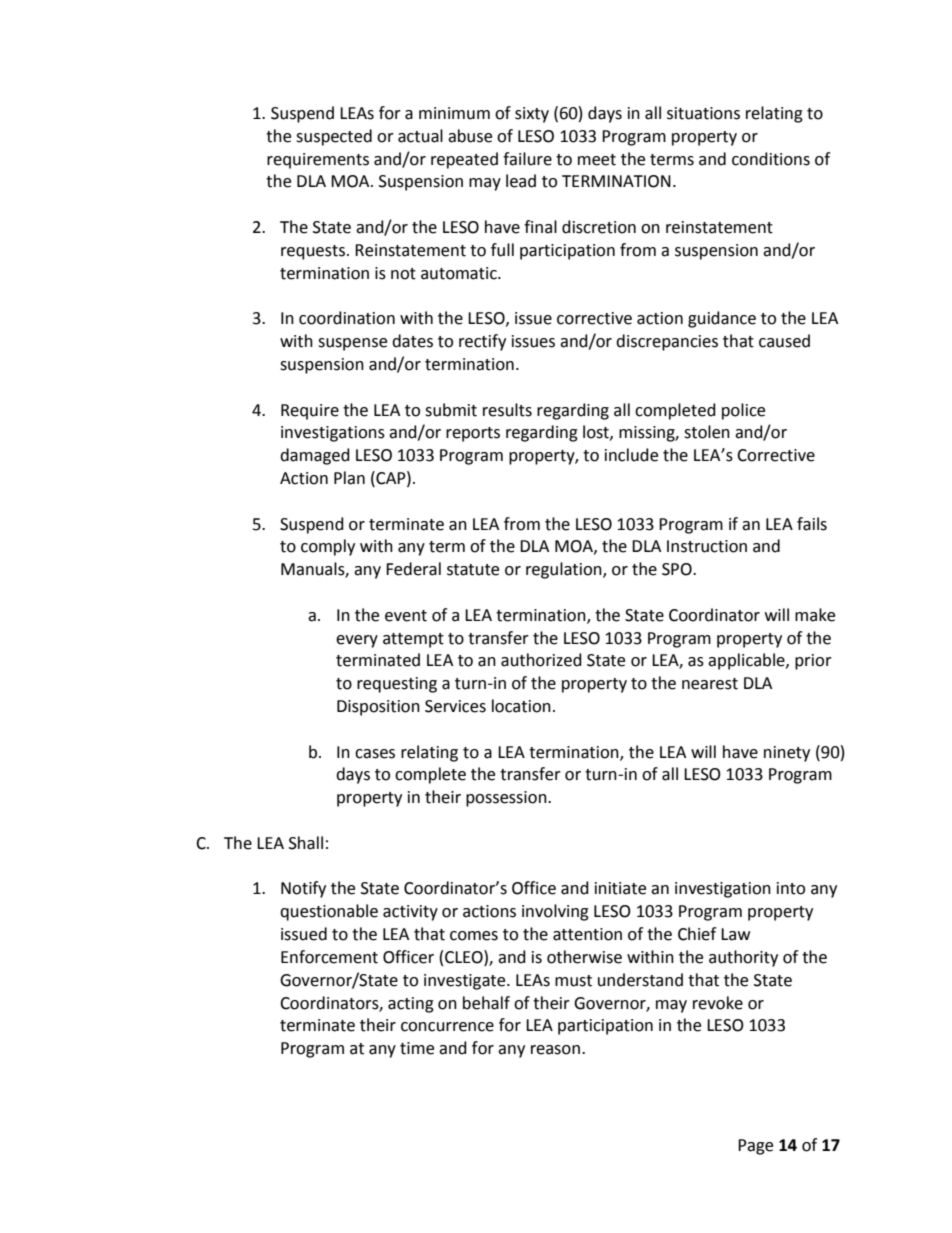 The image size is (952, 1233). What do you see at coordinates (755, 1147) in the screenshot?
I see `Page` at bounding box center [755, 1147].
